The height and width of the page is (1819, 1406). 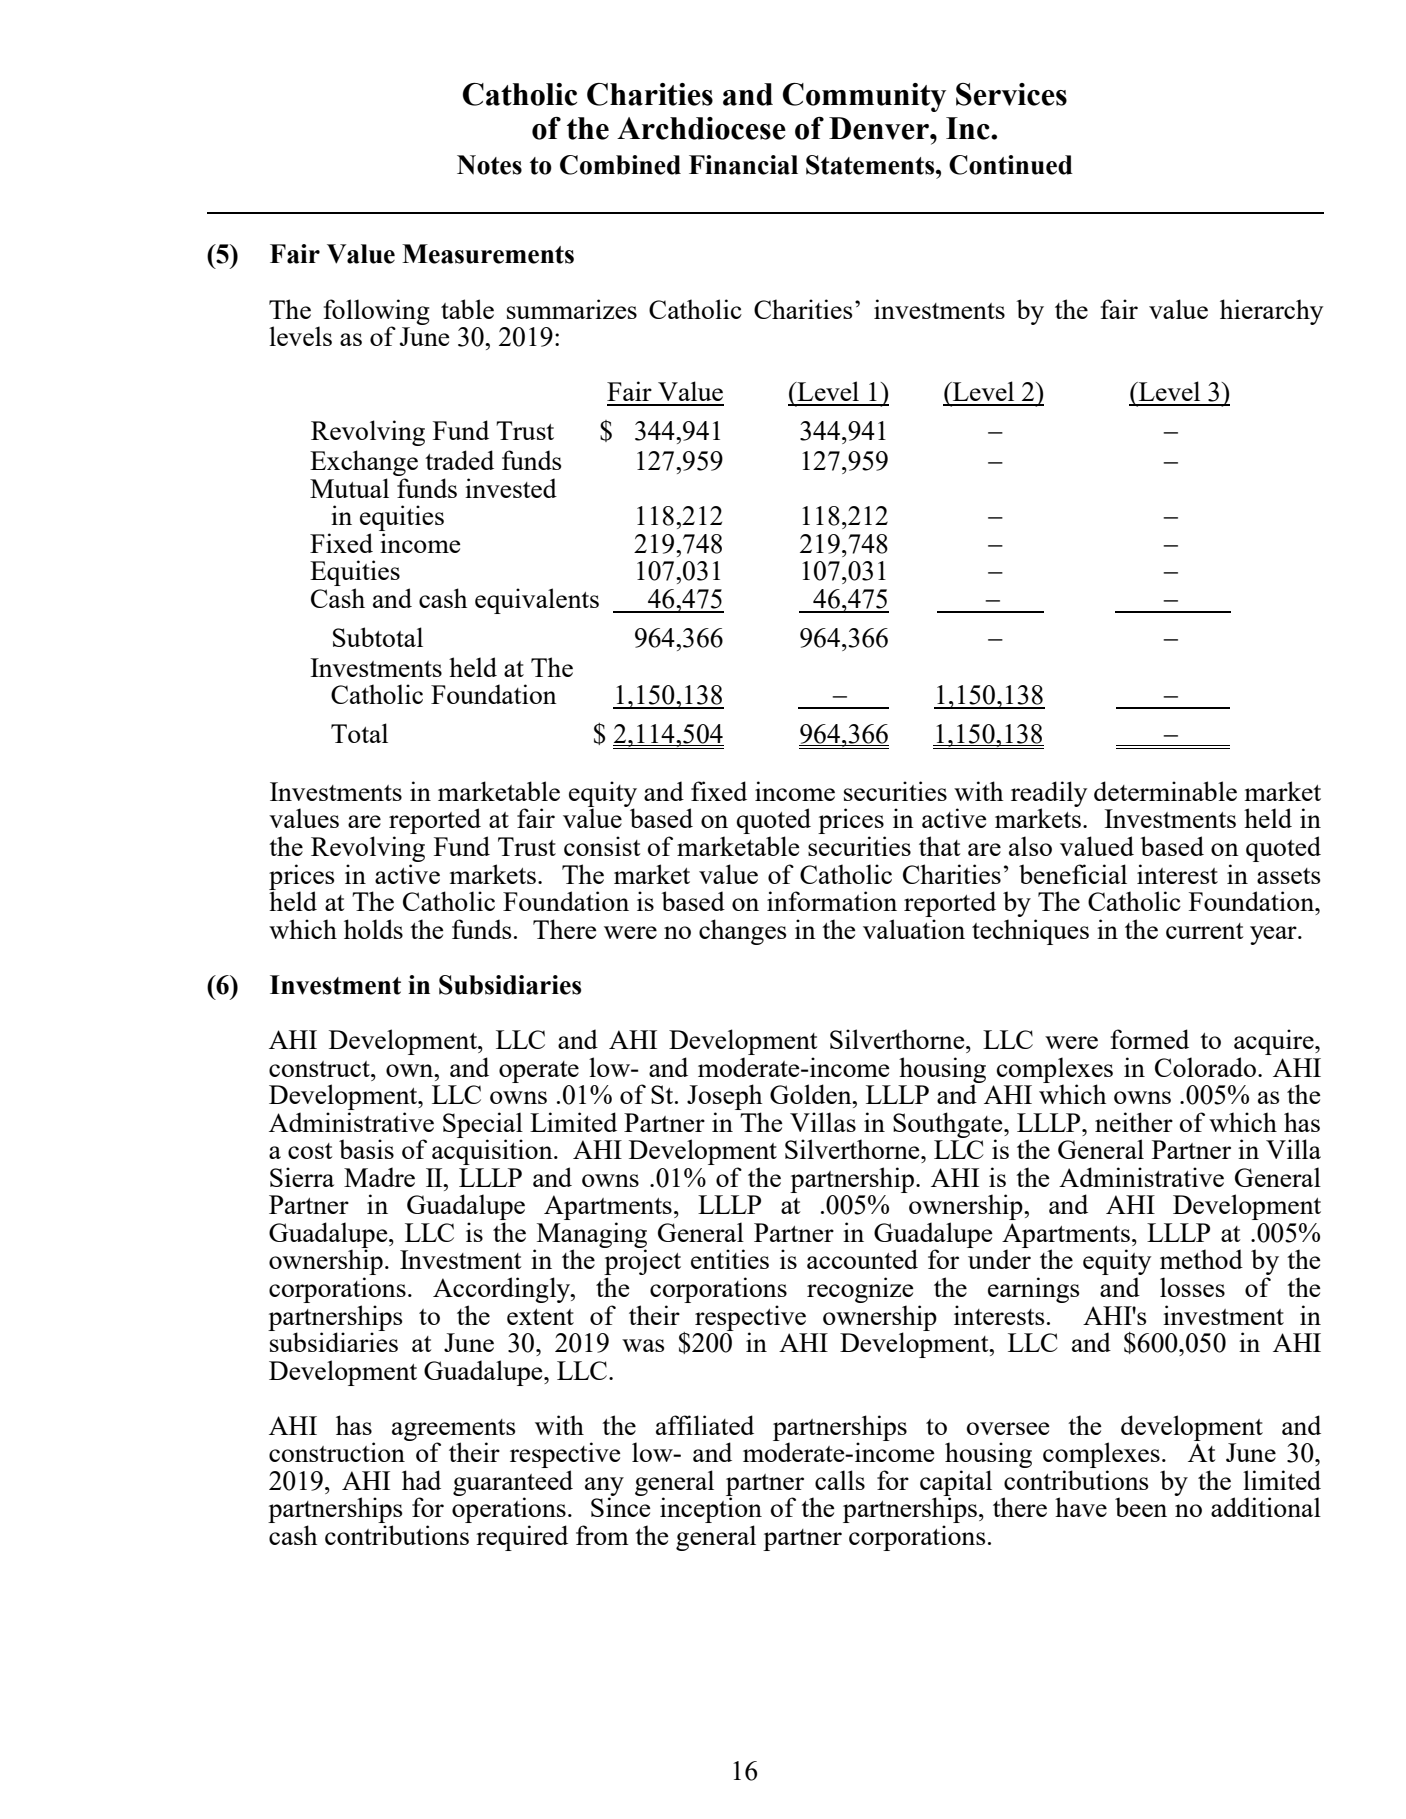 I want to click on holds, so click(x=373, y=929).
